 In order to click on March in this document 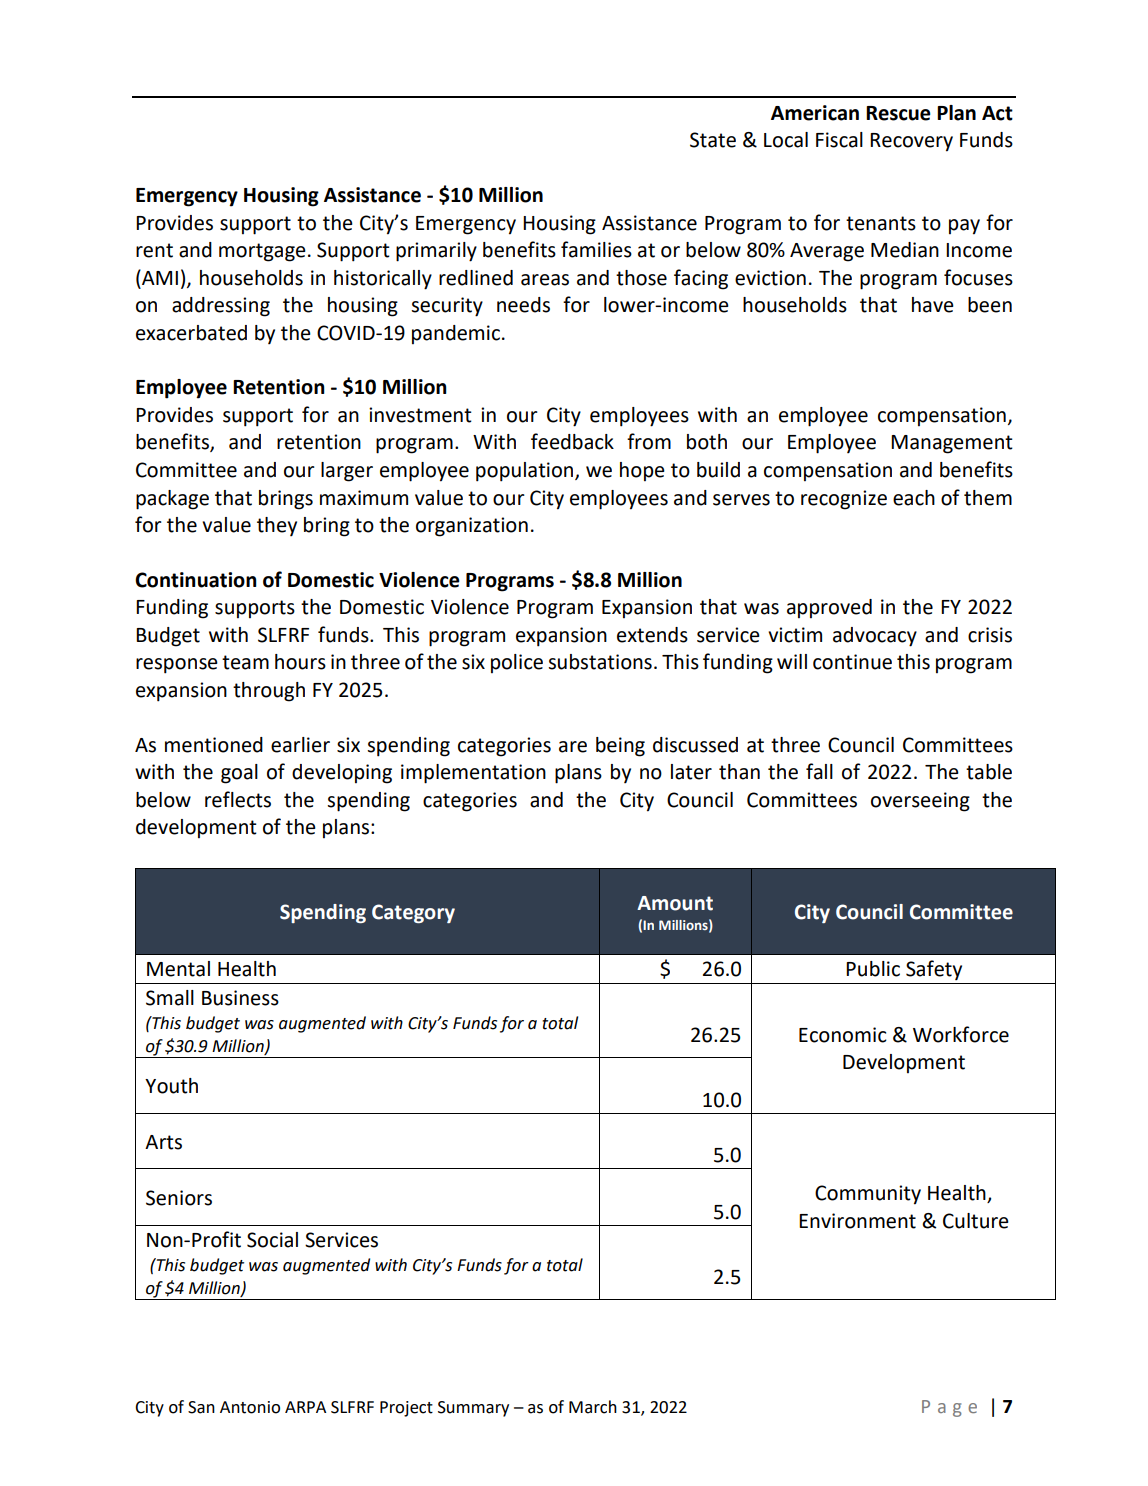, I will do `click(593, 1407)`.
